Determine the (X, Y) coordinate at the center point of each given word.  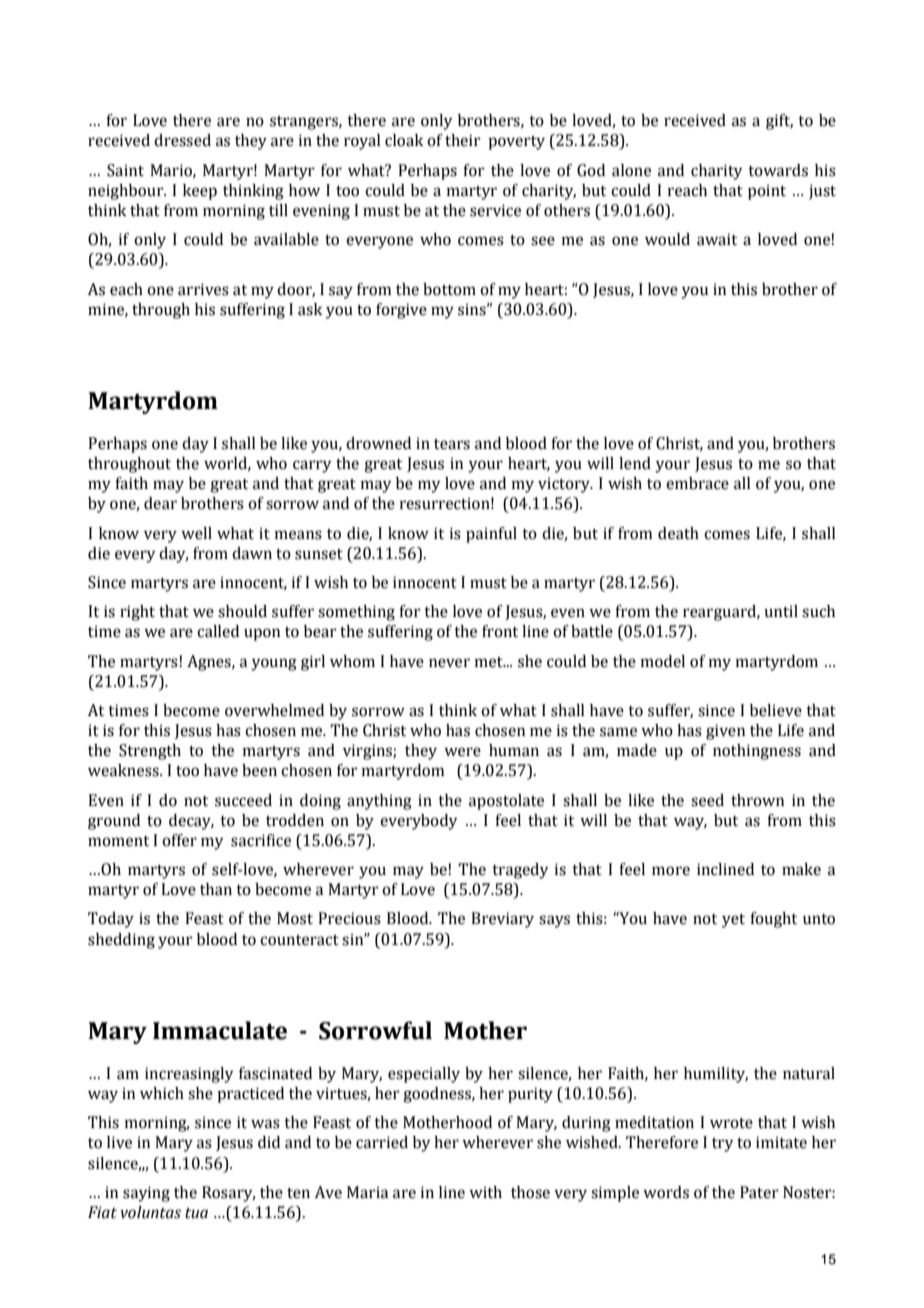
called (218, 631)
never (449, 663)
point (767, 192)
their (463, 140)
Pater (759, 1192)
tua (196, 1213)
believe (776, 710)
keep (200, 192)
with (485, 1192)
